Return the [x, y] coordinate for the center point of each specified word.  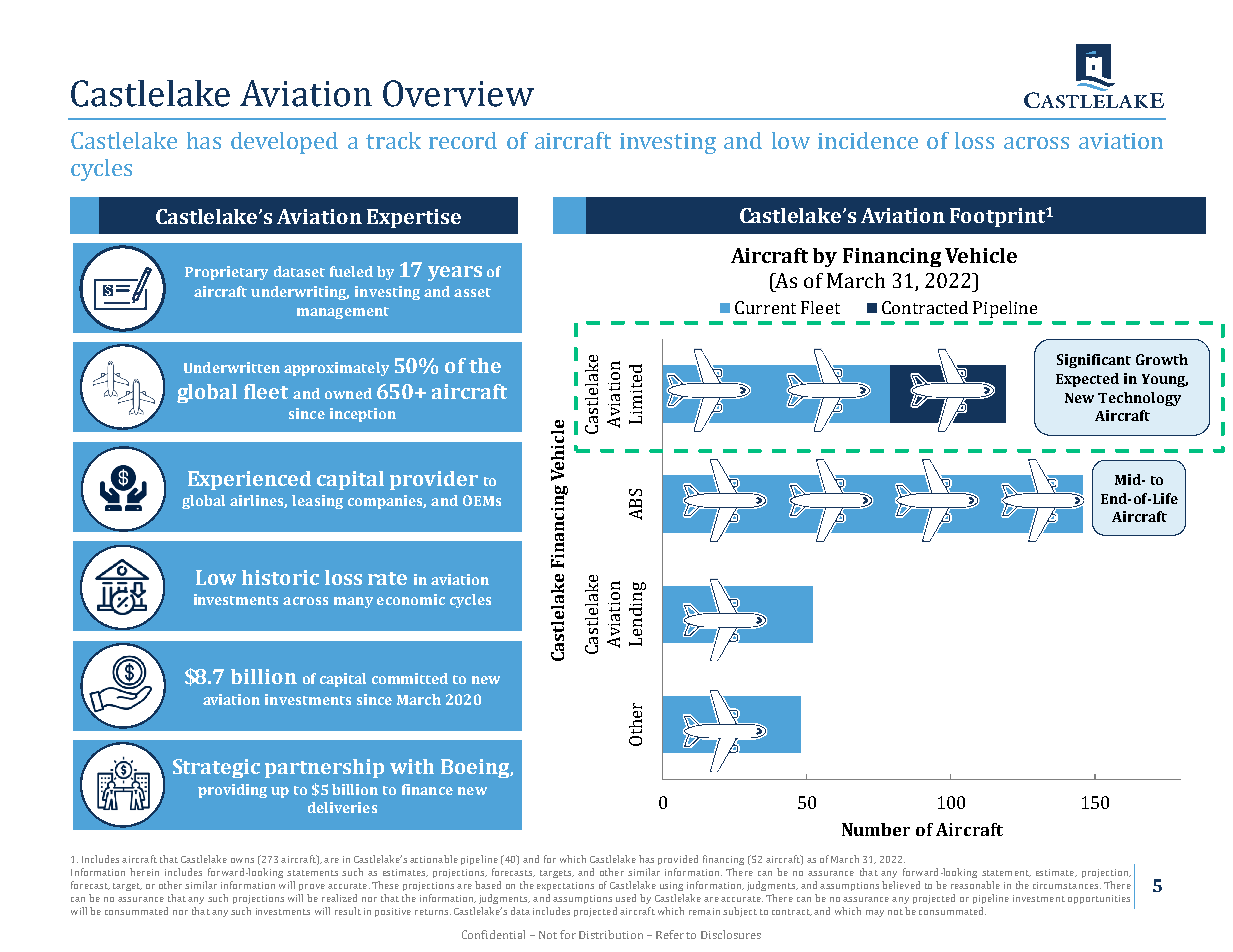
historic [280, 577]
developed [284, 143]
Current [765, 307]
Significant [1094, 361]
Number [876, 829]
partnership [324, 768]
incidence [868, 140]
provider [434, 480]
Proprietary [226, 273]
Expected [1087, 380]
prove [312, 887]
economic [411, 599]
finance [427, 789]
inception [363, 415]
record [463, 140]
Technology [1139, 399]
